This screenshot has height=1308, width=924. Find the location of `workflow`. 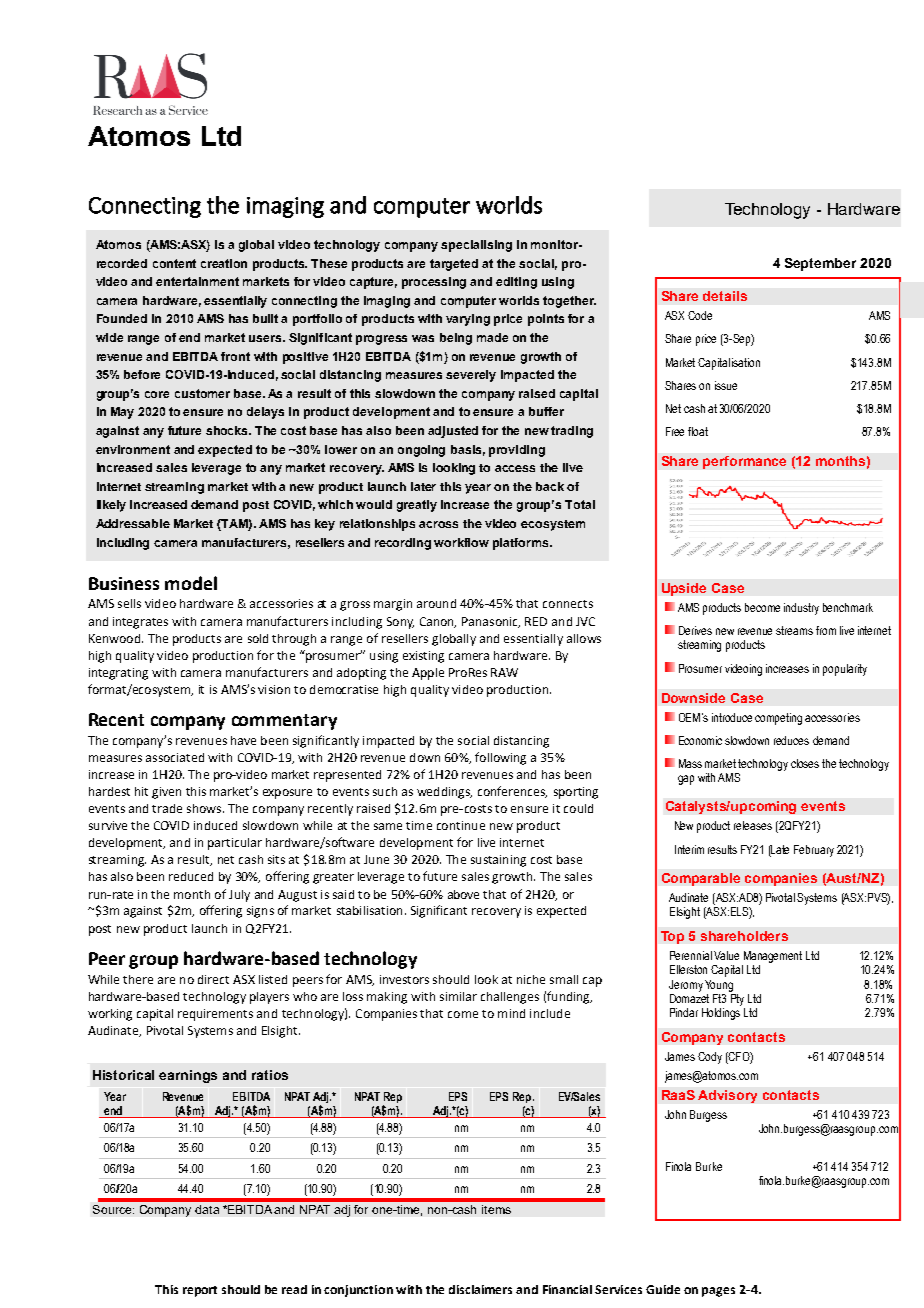

workflow is located at coordinates (461, 542).
